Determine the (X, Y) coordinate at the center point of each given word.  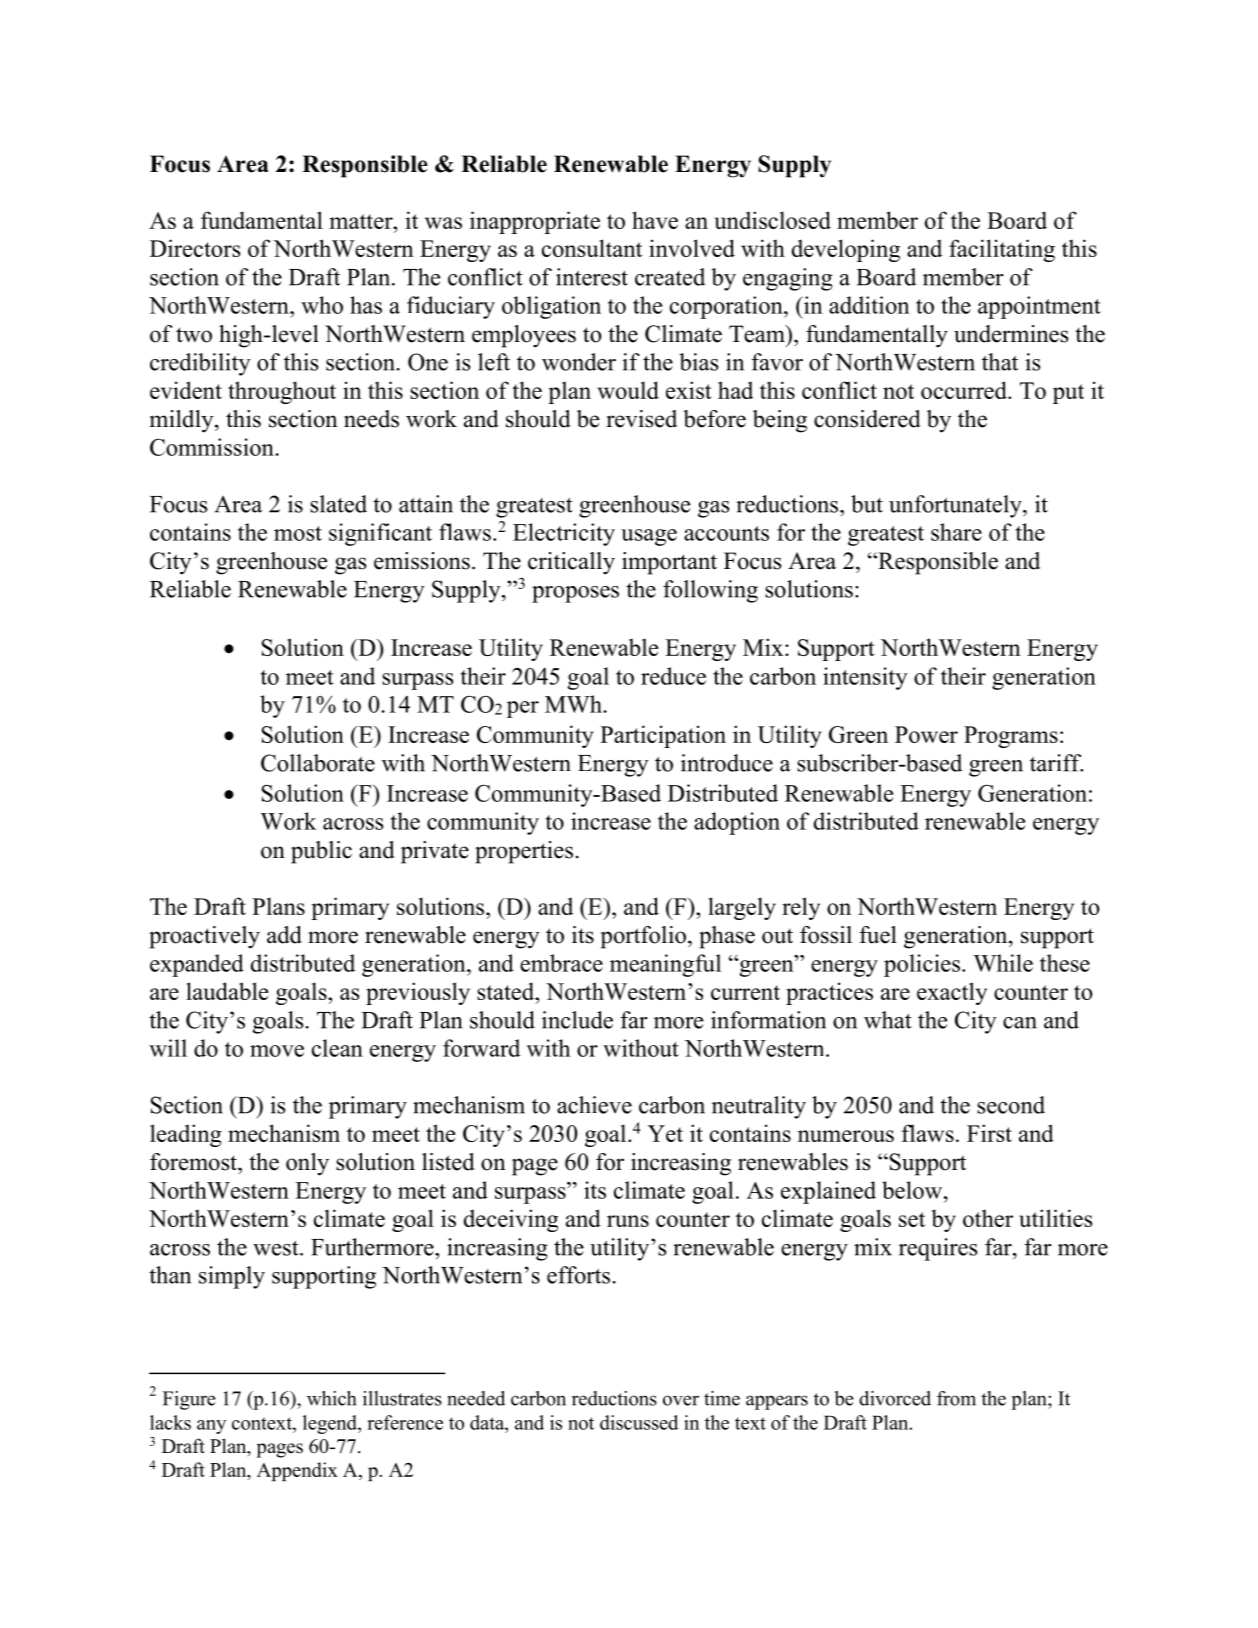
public (321, 852)
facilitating (1002, 250)
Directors (195, 248)
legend (331, 1424)
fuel (878, 935)
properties (524, 852)
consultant (592, 248)
